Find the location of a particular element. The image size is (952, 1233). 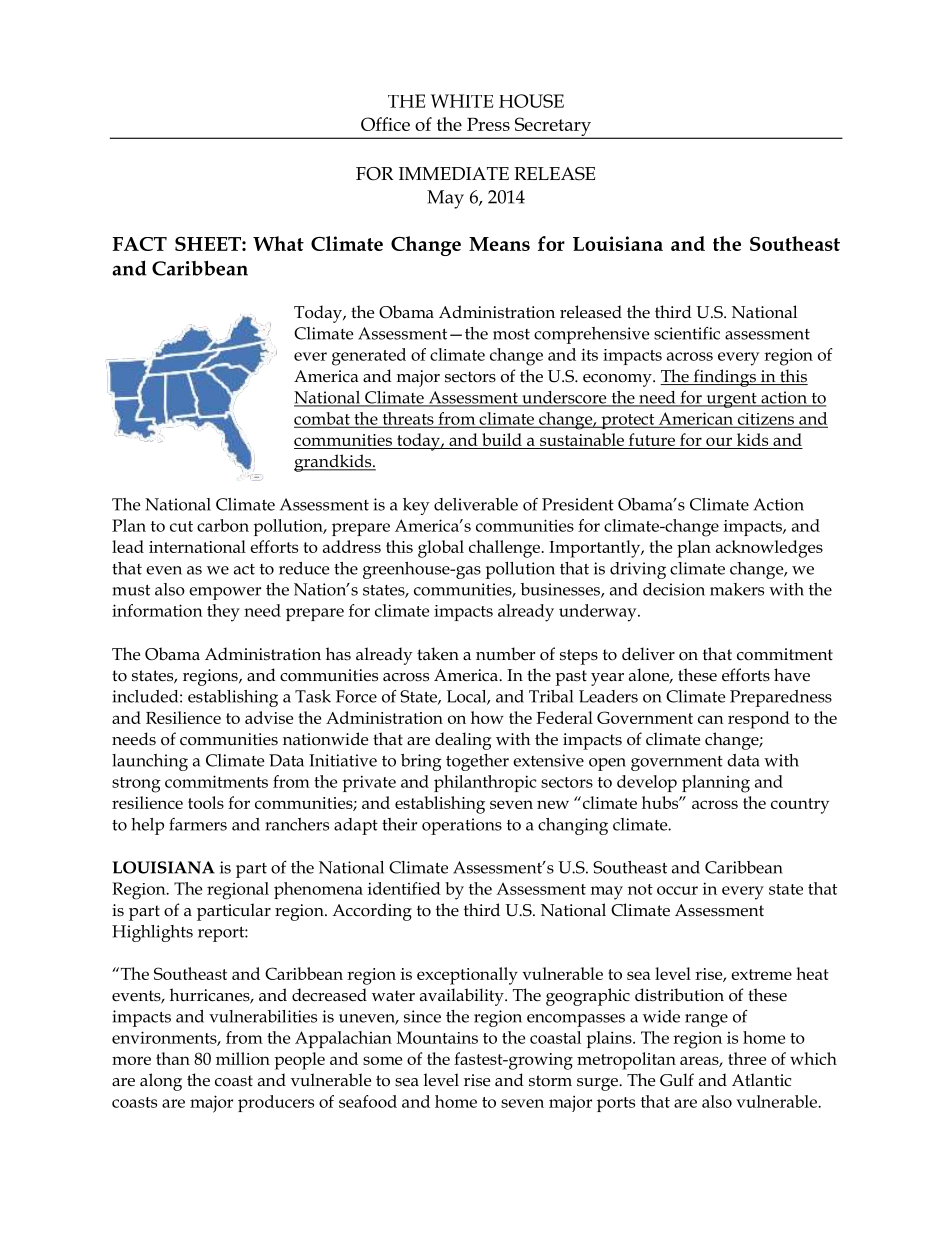

What is located at coordinates (278, 243).
